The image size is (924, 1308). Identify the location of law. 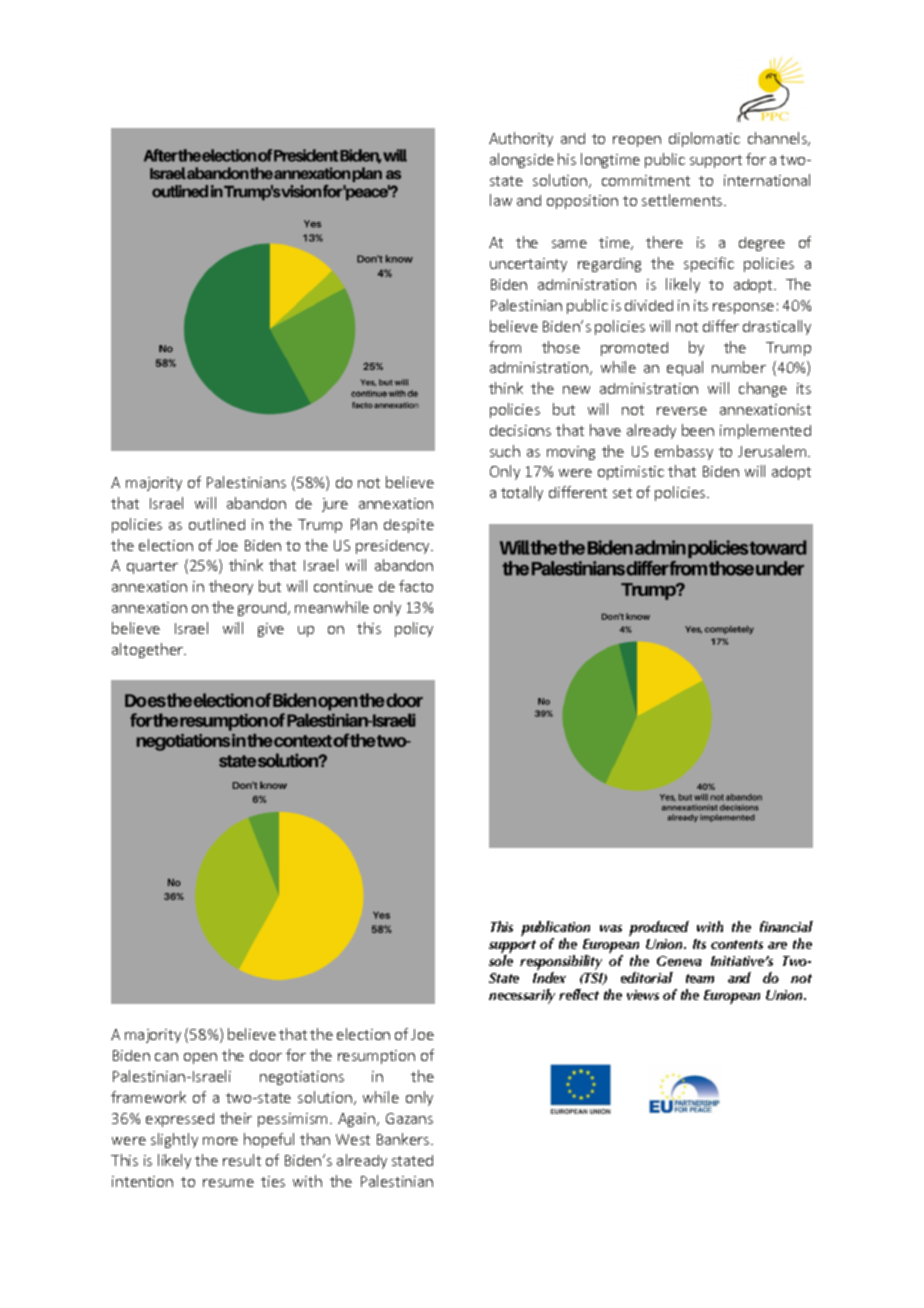
(501, 200).
